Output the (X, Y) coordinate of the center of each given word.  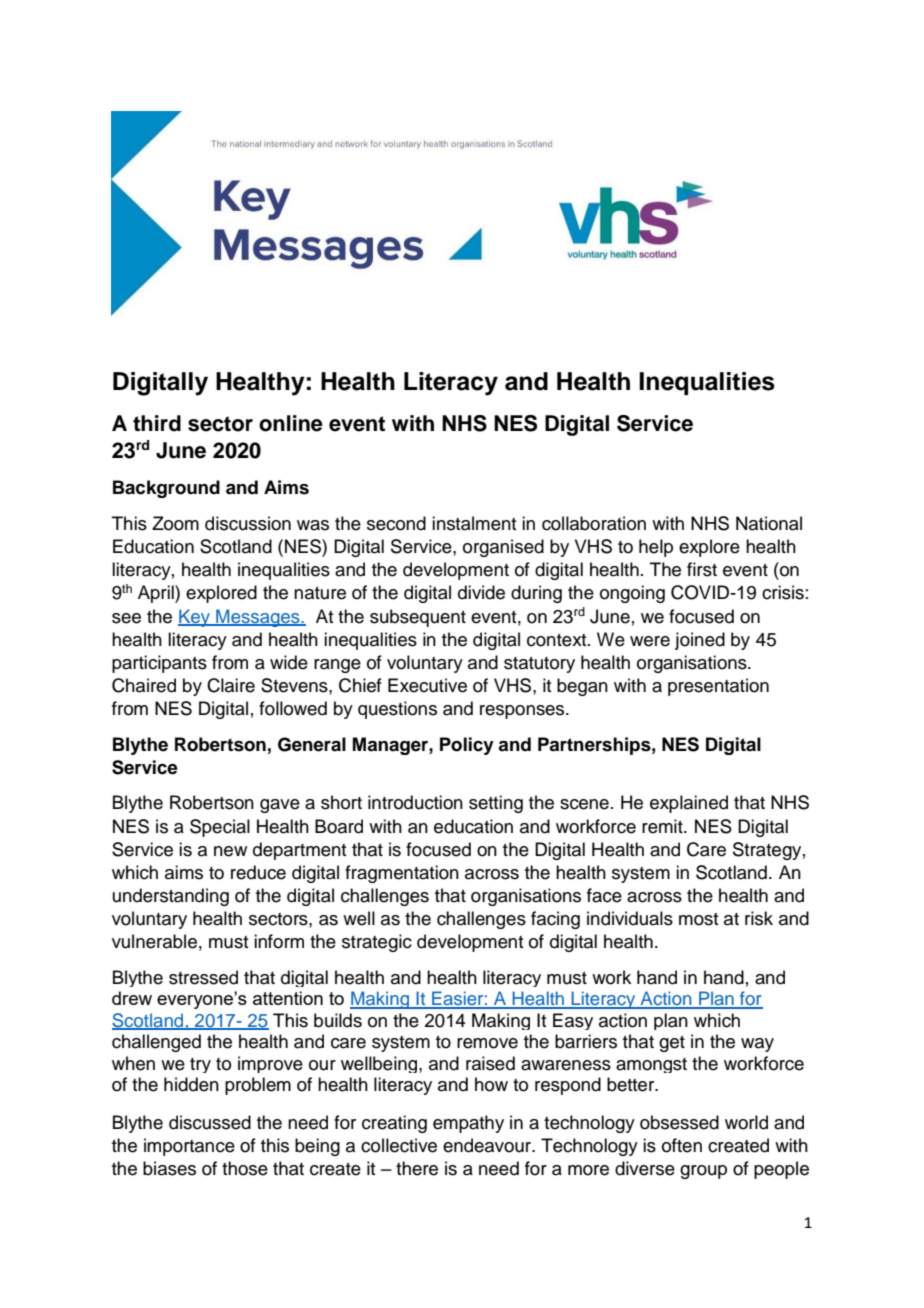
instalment (474, 523)
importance (189, 1147)
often (682, 1145)
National (769, 523)
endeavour (488, 1145)
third (157, 423)
